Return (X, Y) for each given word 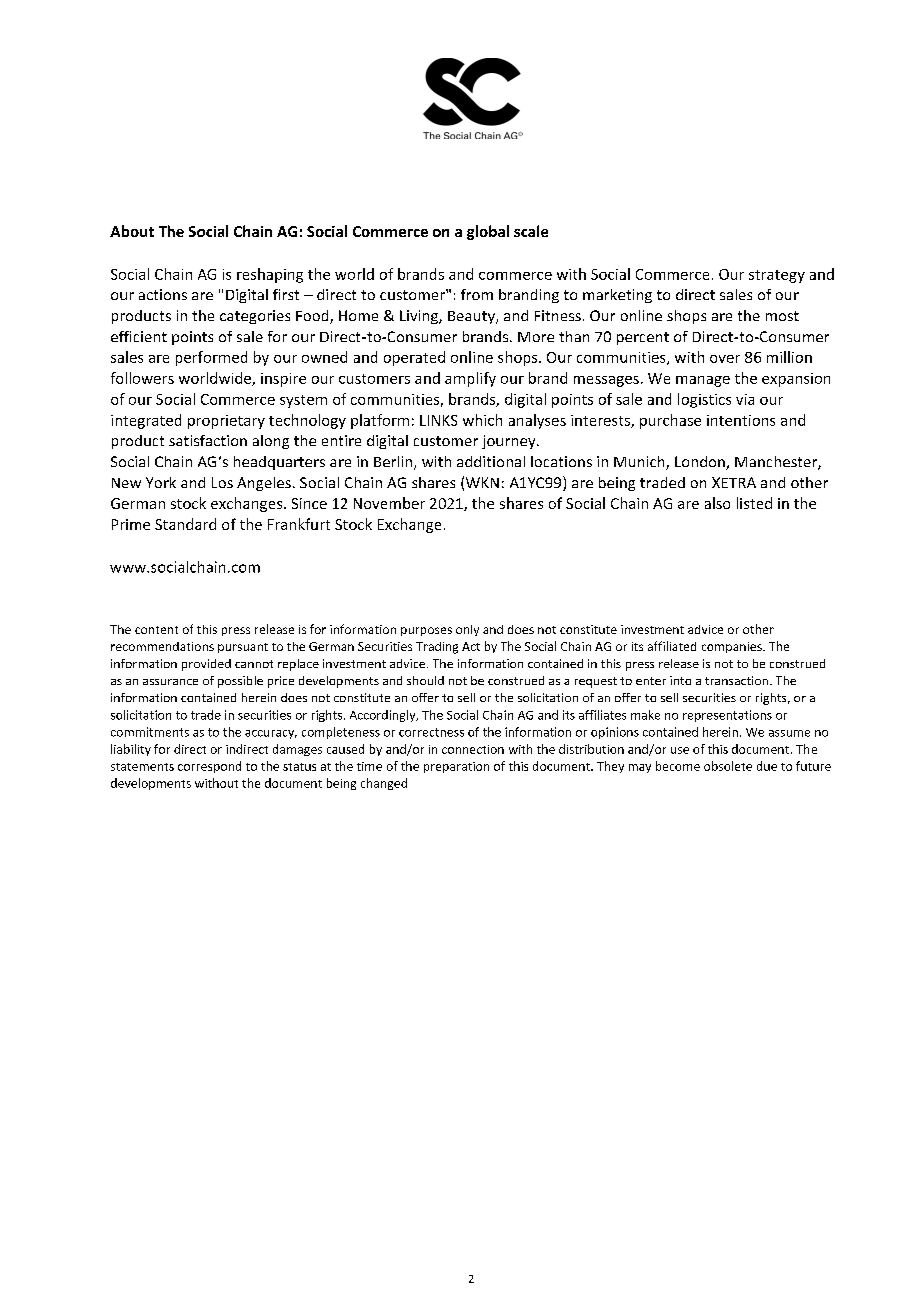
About (132, 231)
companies (733, 647)
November (389, 503)
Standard (185, 524)
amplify (470, 379)
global (488, 232)
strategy (777, 276)
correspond (209, 767)
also (717, 503)
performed (211, 358)
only (467, 630)
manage (703, 381)
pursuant (243, 648)
